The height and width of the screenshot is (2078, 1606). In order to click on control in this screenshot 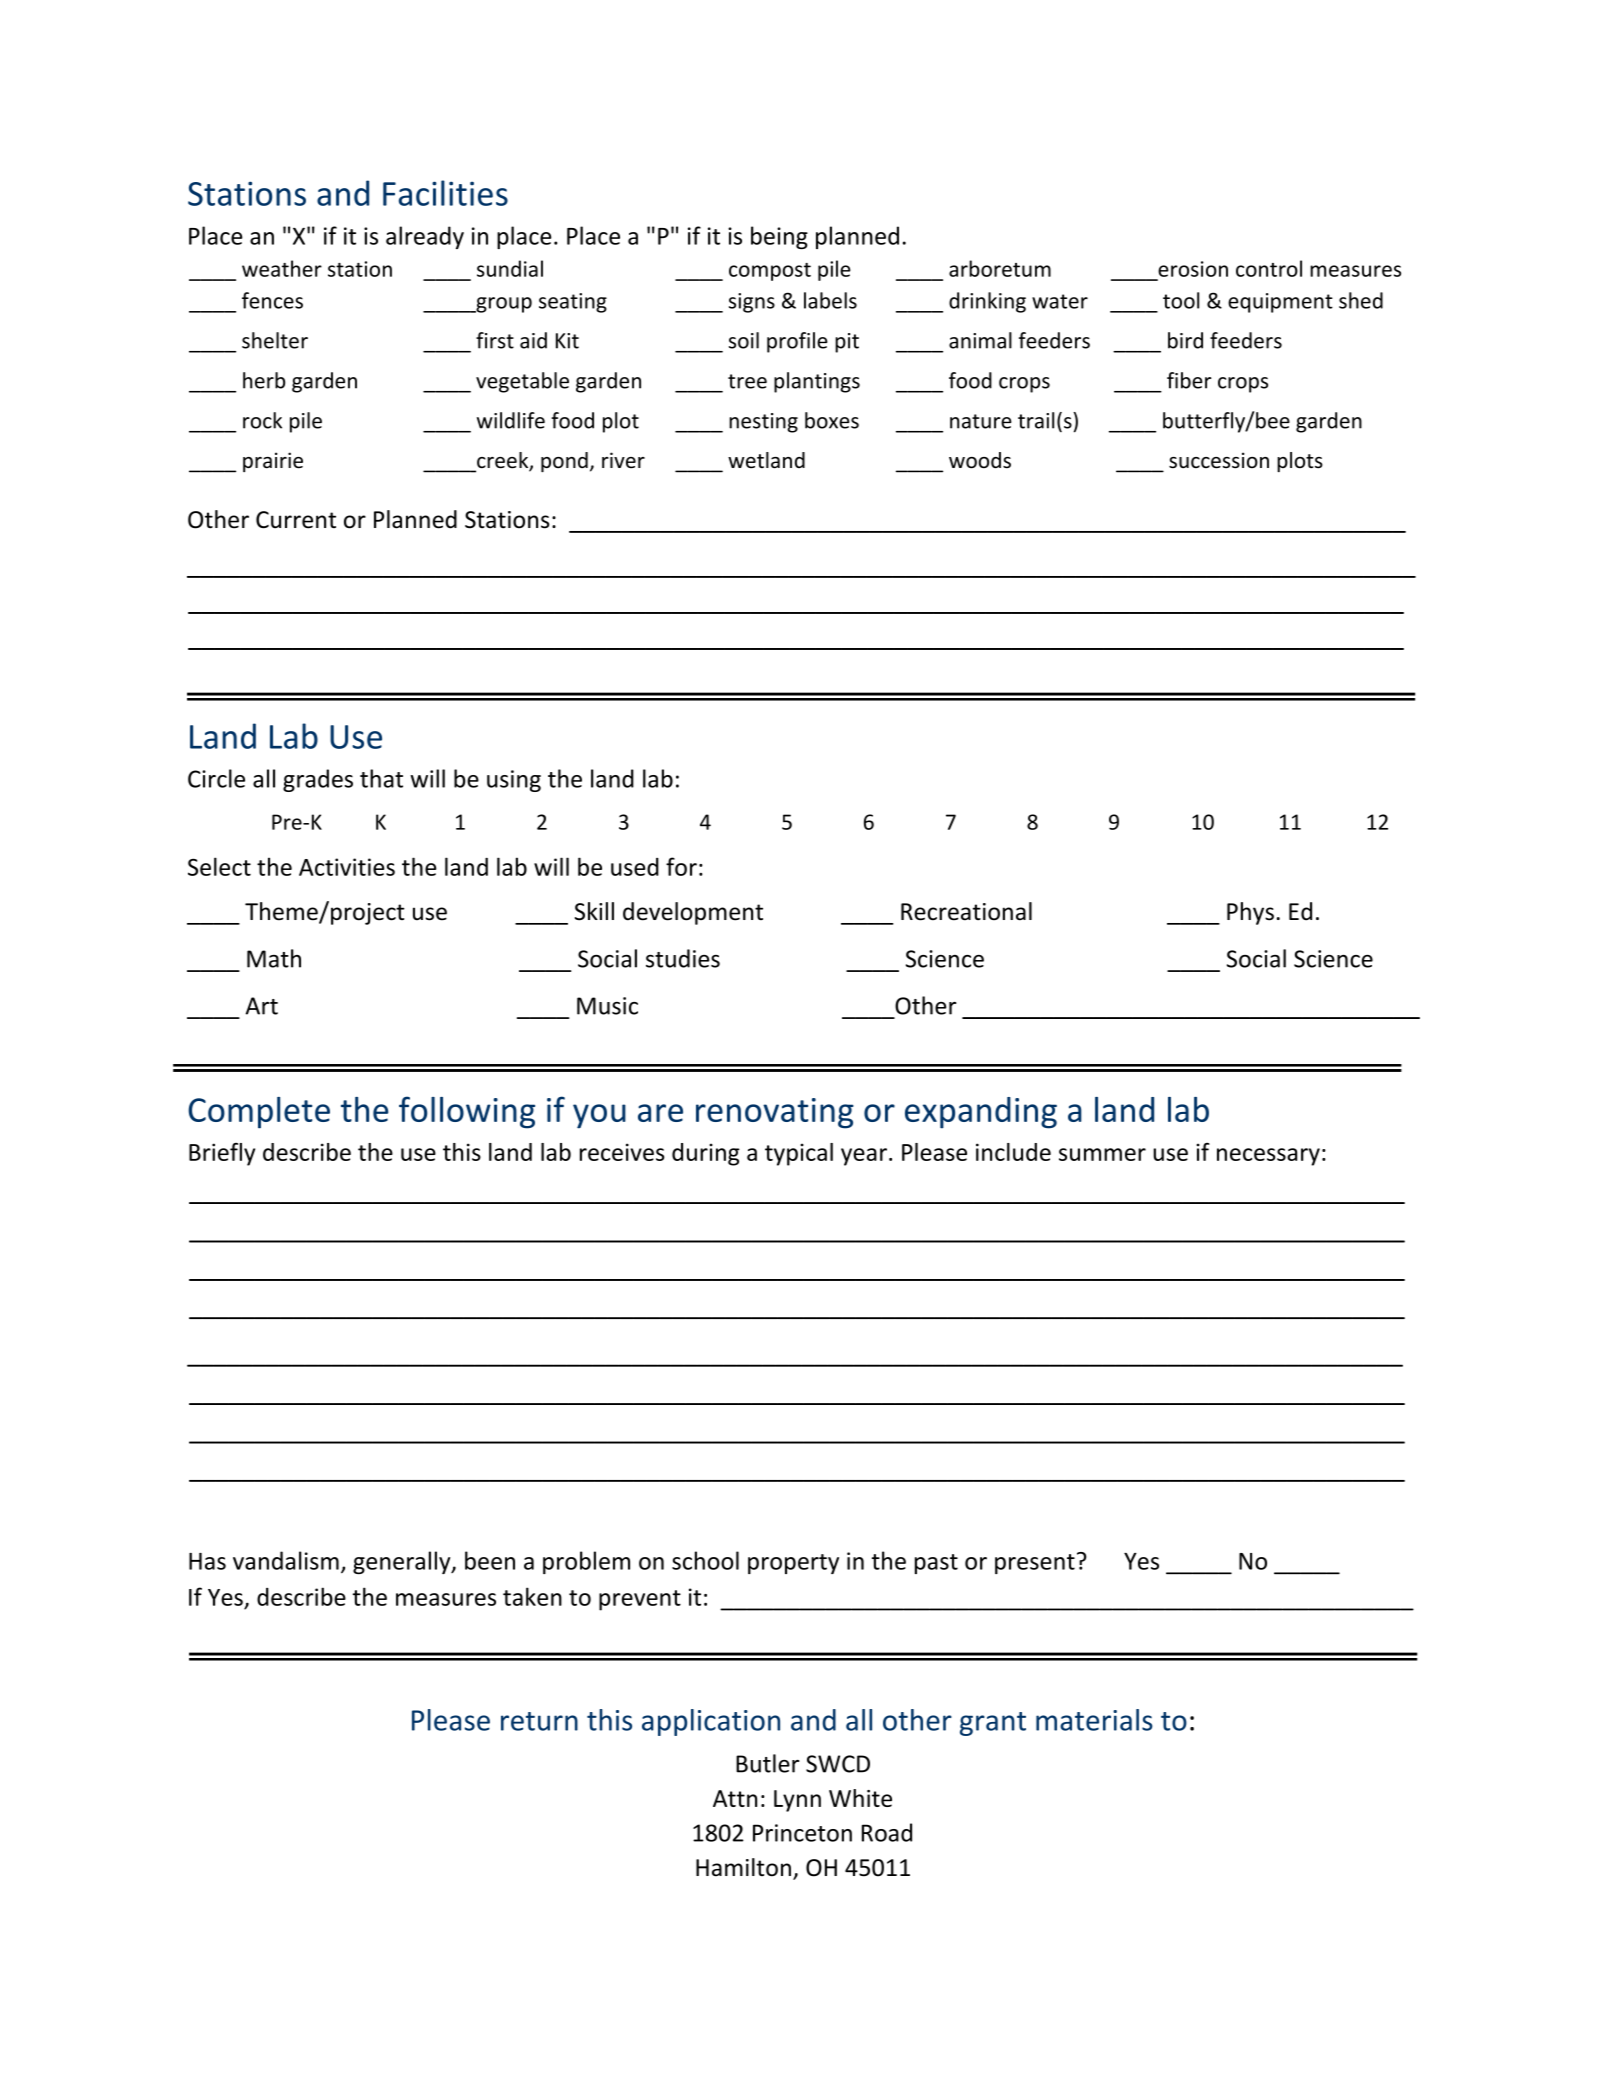, I will do `click(1269, 268)`.
